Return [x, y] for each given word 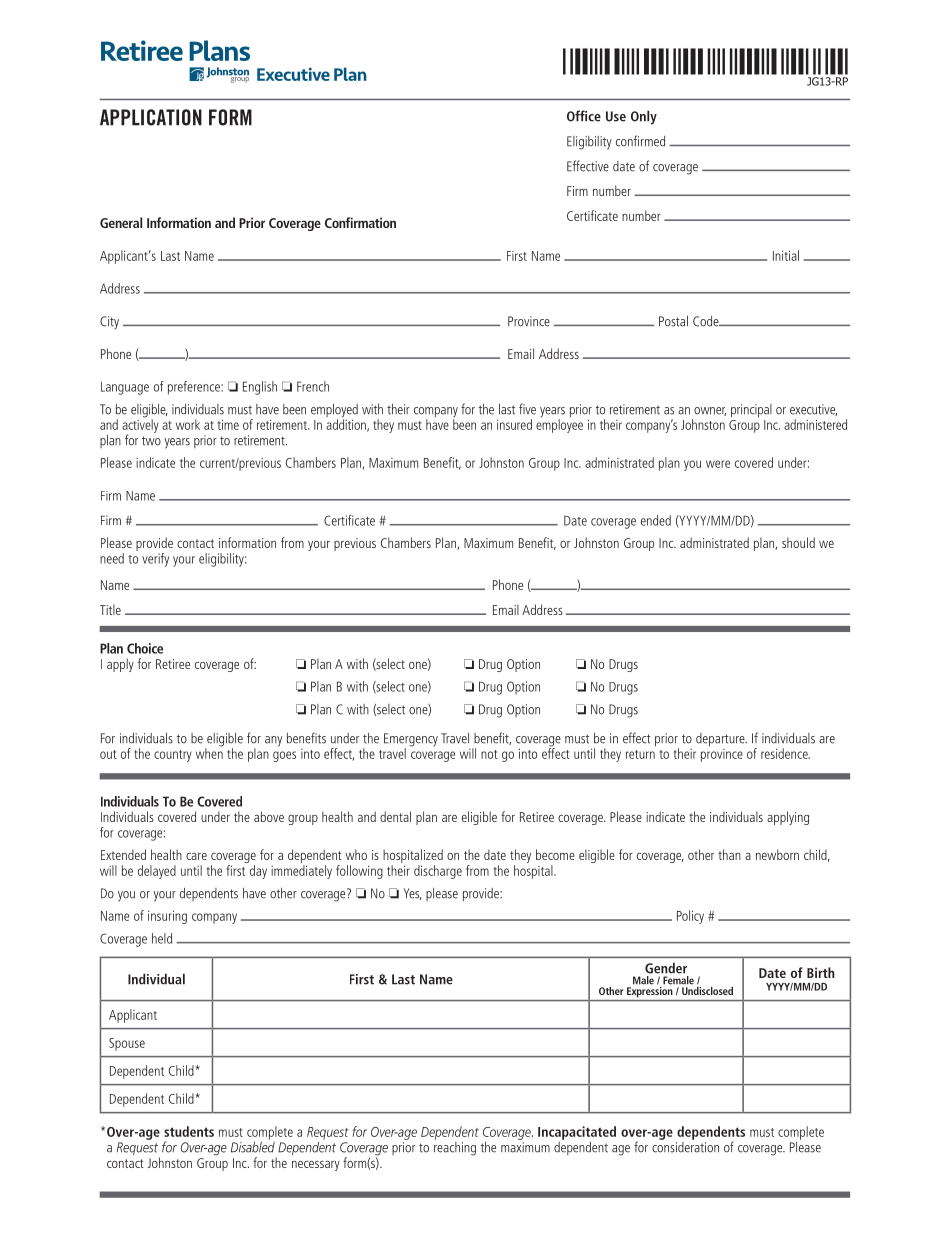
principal [751, 411]
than [729, 854]
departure [721, 740]
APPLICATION [151, 117]
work [188, 424]
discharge [438, 872]
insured [514, 424]
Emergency [411, 741]
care [196, 856]
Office [584, 116]
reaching [455, 1147]
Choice [145, 648]
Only [644, 117]
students [189, 1131]
